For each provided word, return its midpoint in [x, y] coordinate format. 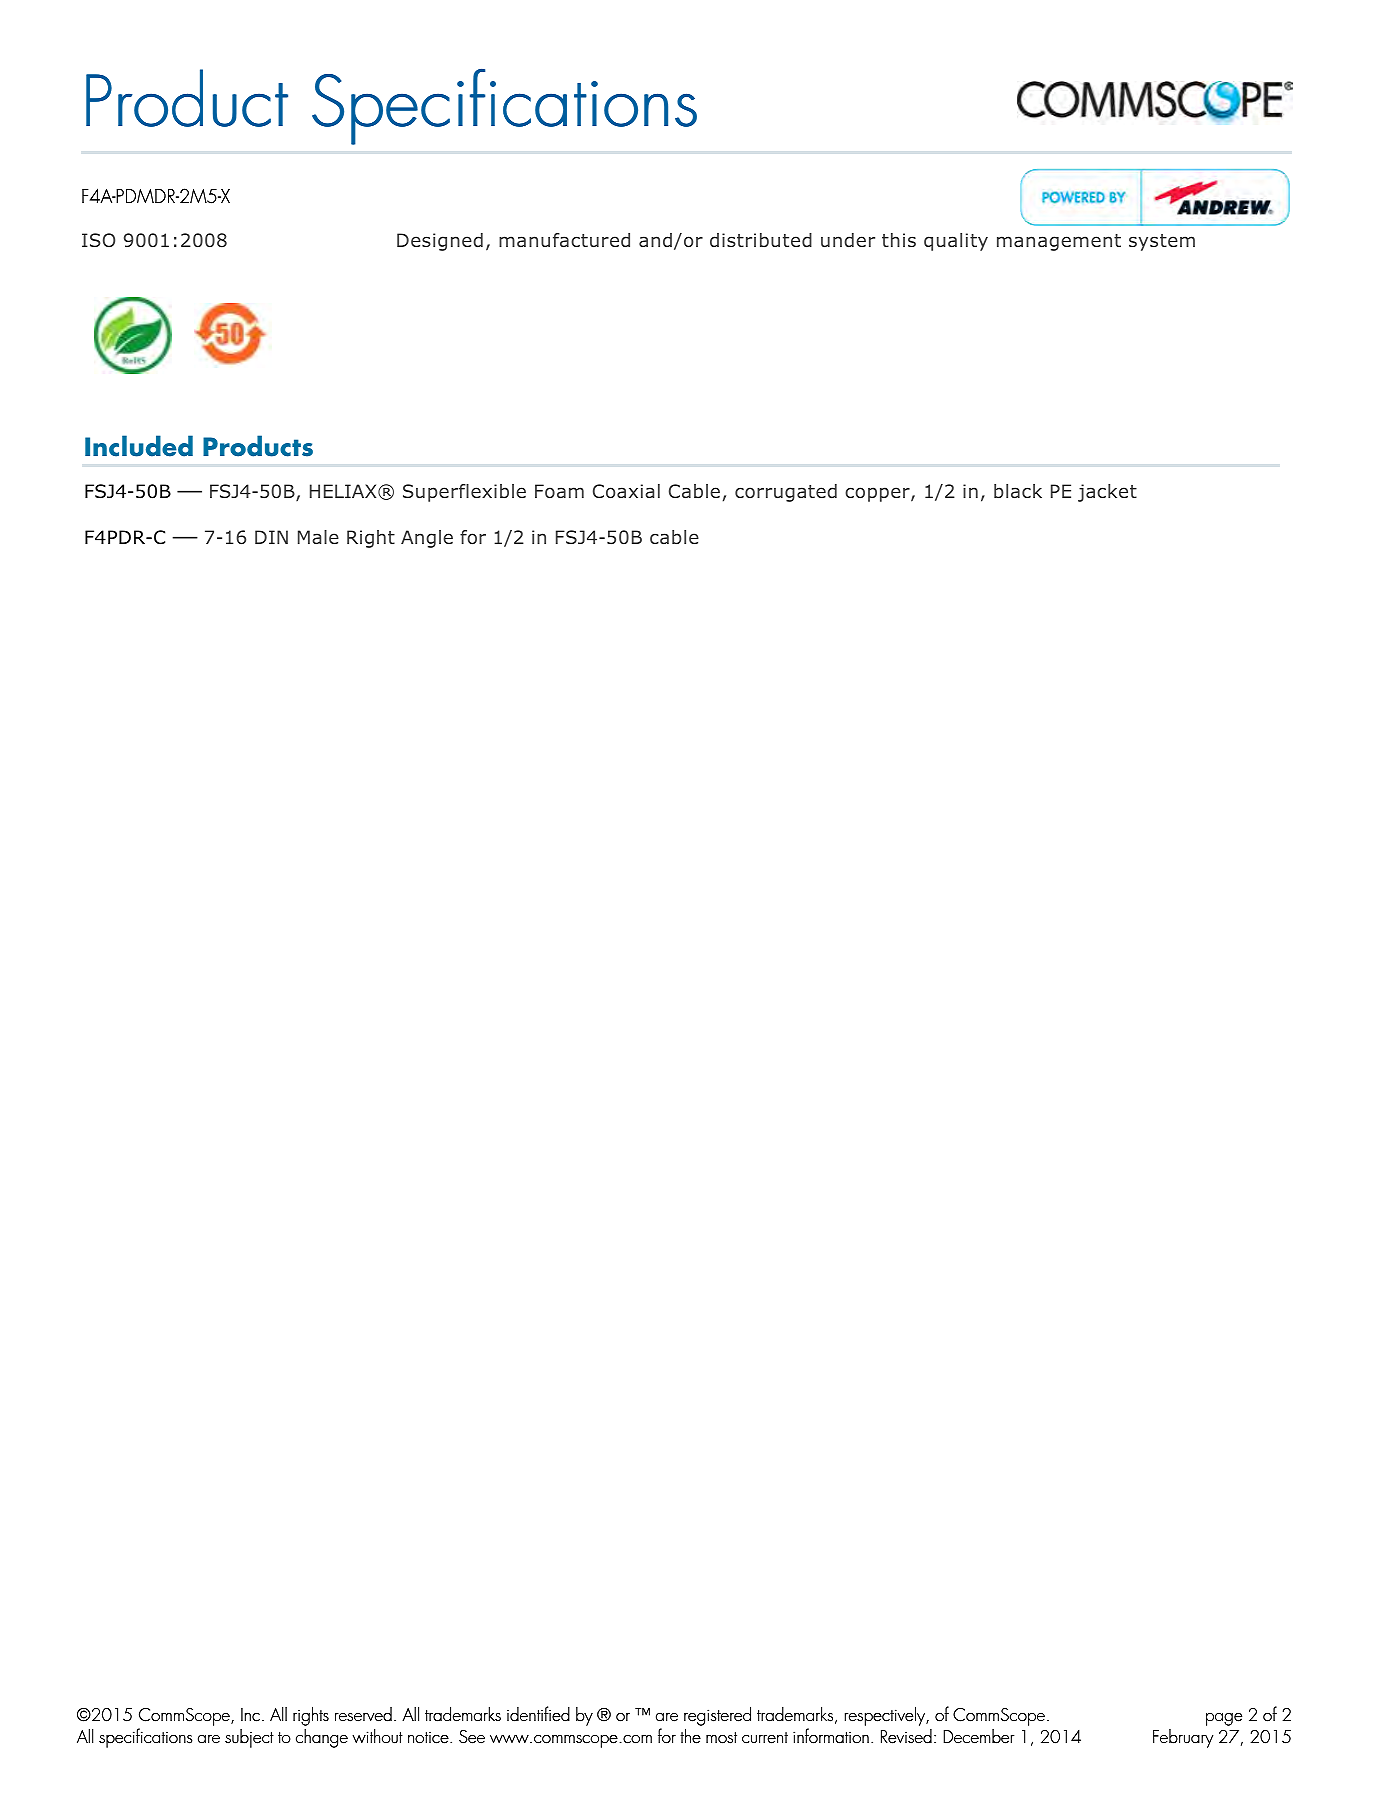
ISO [98, 240]
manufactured [564, 240]
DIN [271, 537]
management [1059, 242]
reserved [363, 1714]
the [690, 1736]
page [1224, 1719]
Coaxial [626, 491]
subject [249, 1738]
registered [717, 1716]
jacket [1107, 493]
